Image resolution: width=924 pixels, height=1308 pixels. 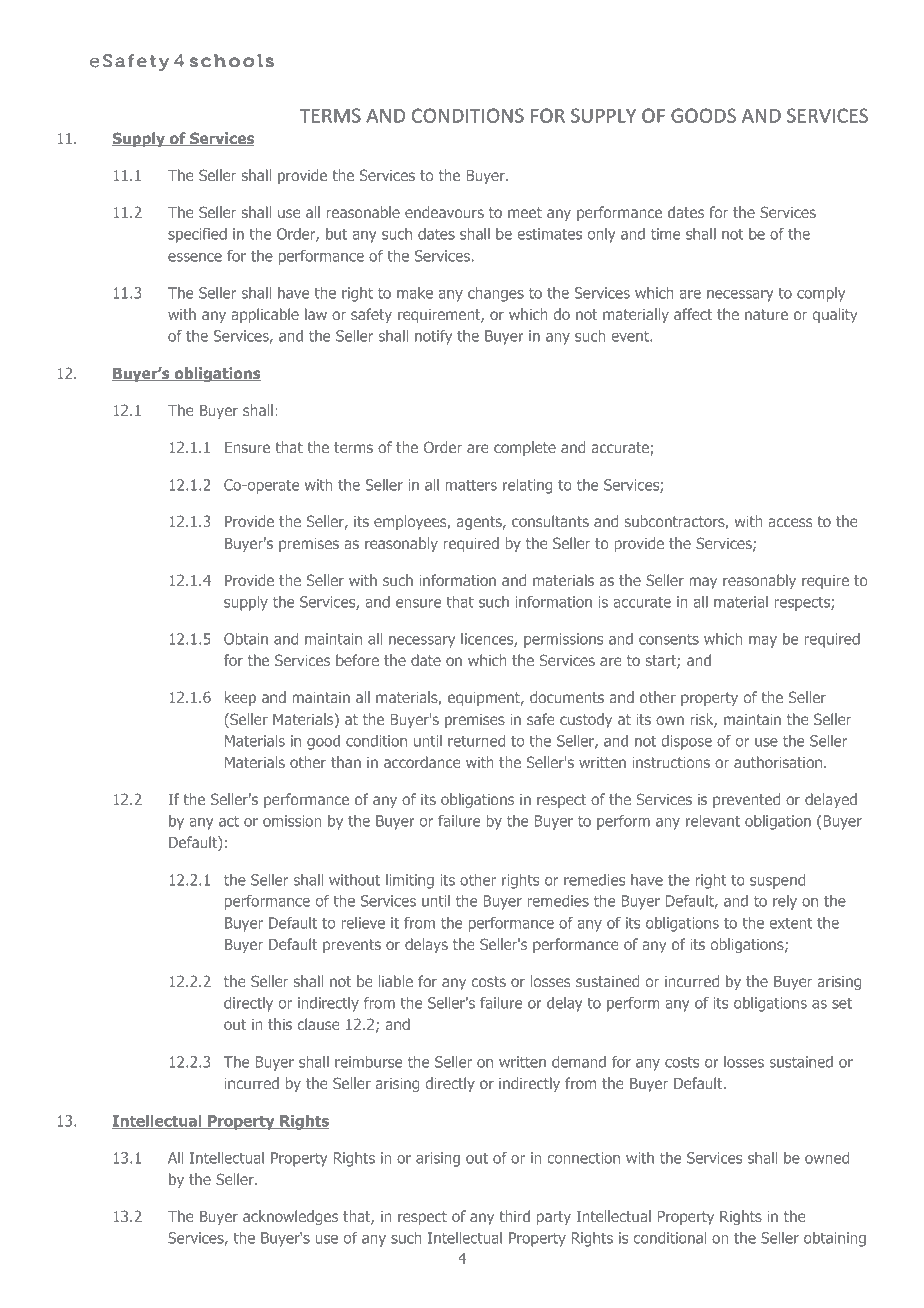 I want to click on third, so click(x=515, y=1216).
